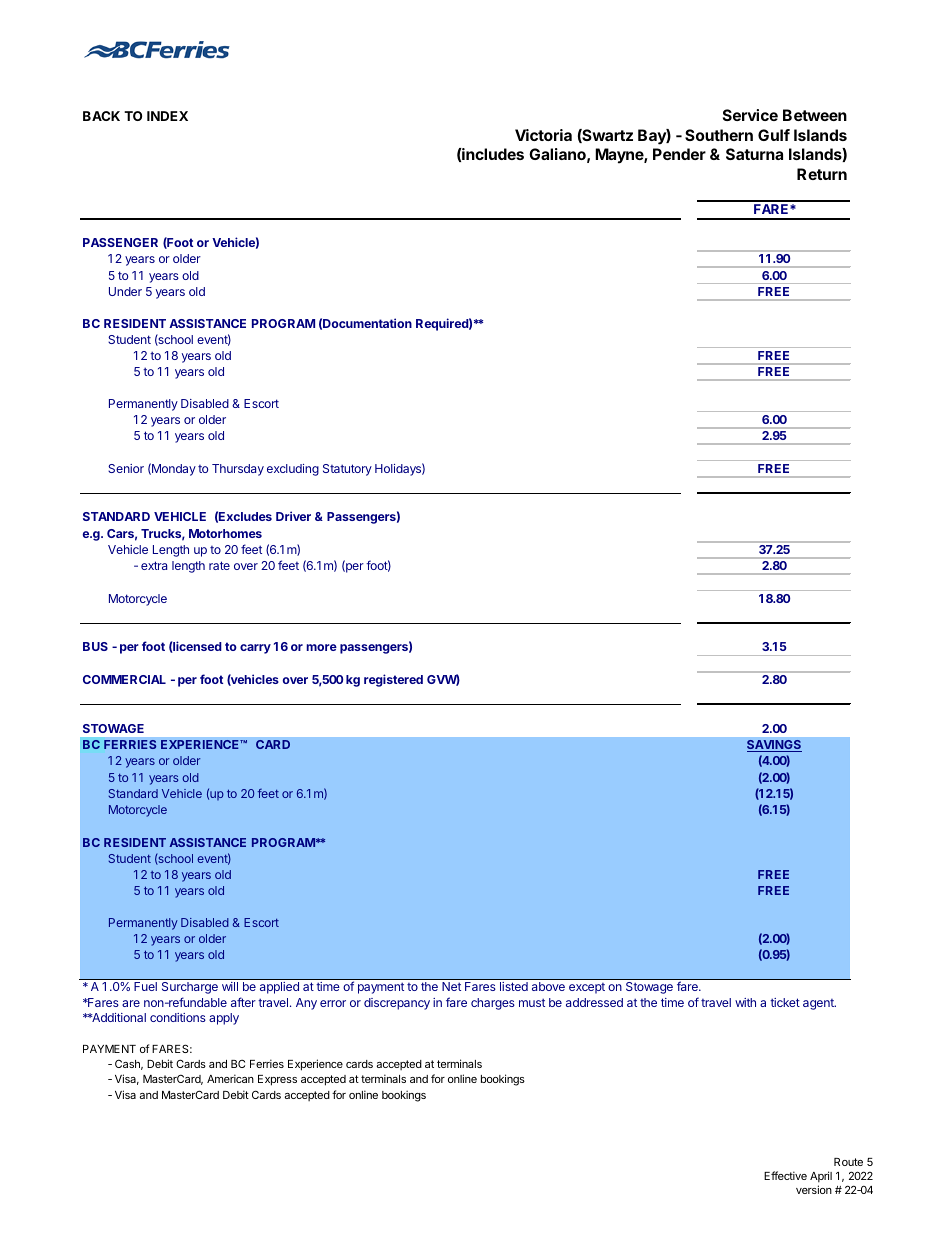 Image resolution: width=952 pixels, height=1233 pixels. I want to click on INDEX, so click(167, 116).
